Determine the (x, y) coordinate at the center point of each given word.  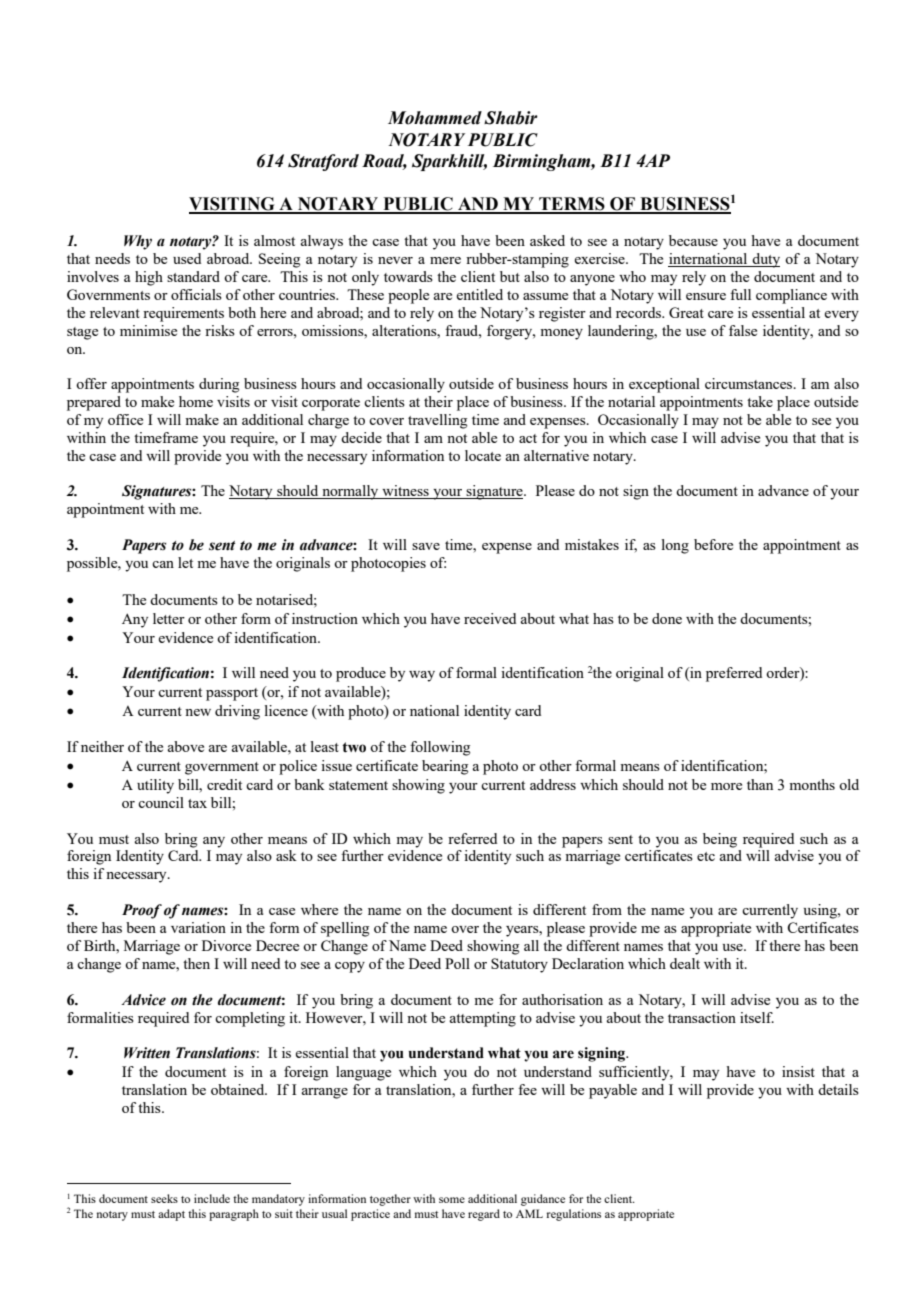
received (490, 618)
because (693, 240)
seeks (164, 1198)
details (838, 1089)
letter (169, 618)
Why (138, 242)
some (452, 1200)
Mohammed (435, 118)
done (667, 618)
